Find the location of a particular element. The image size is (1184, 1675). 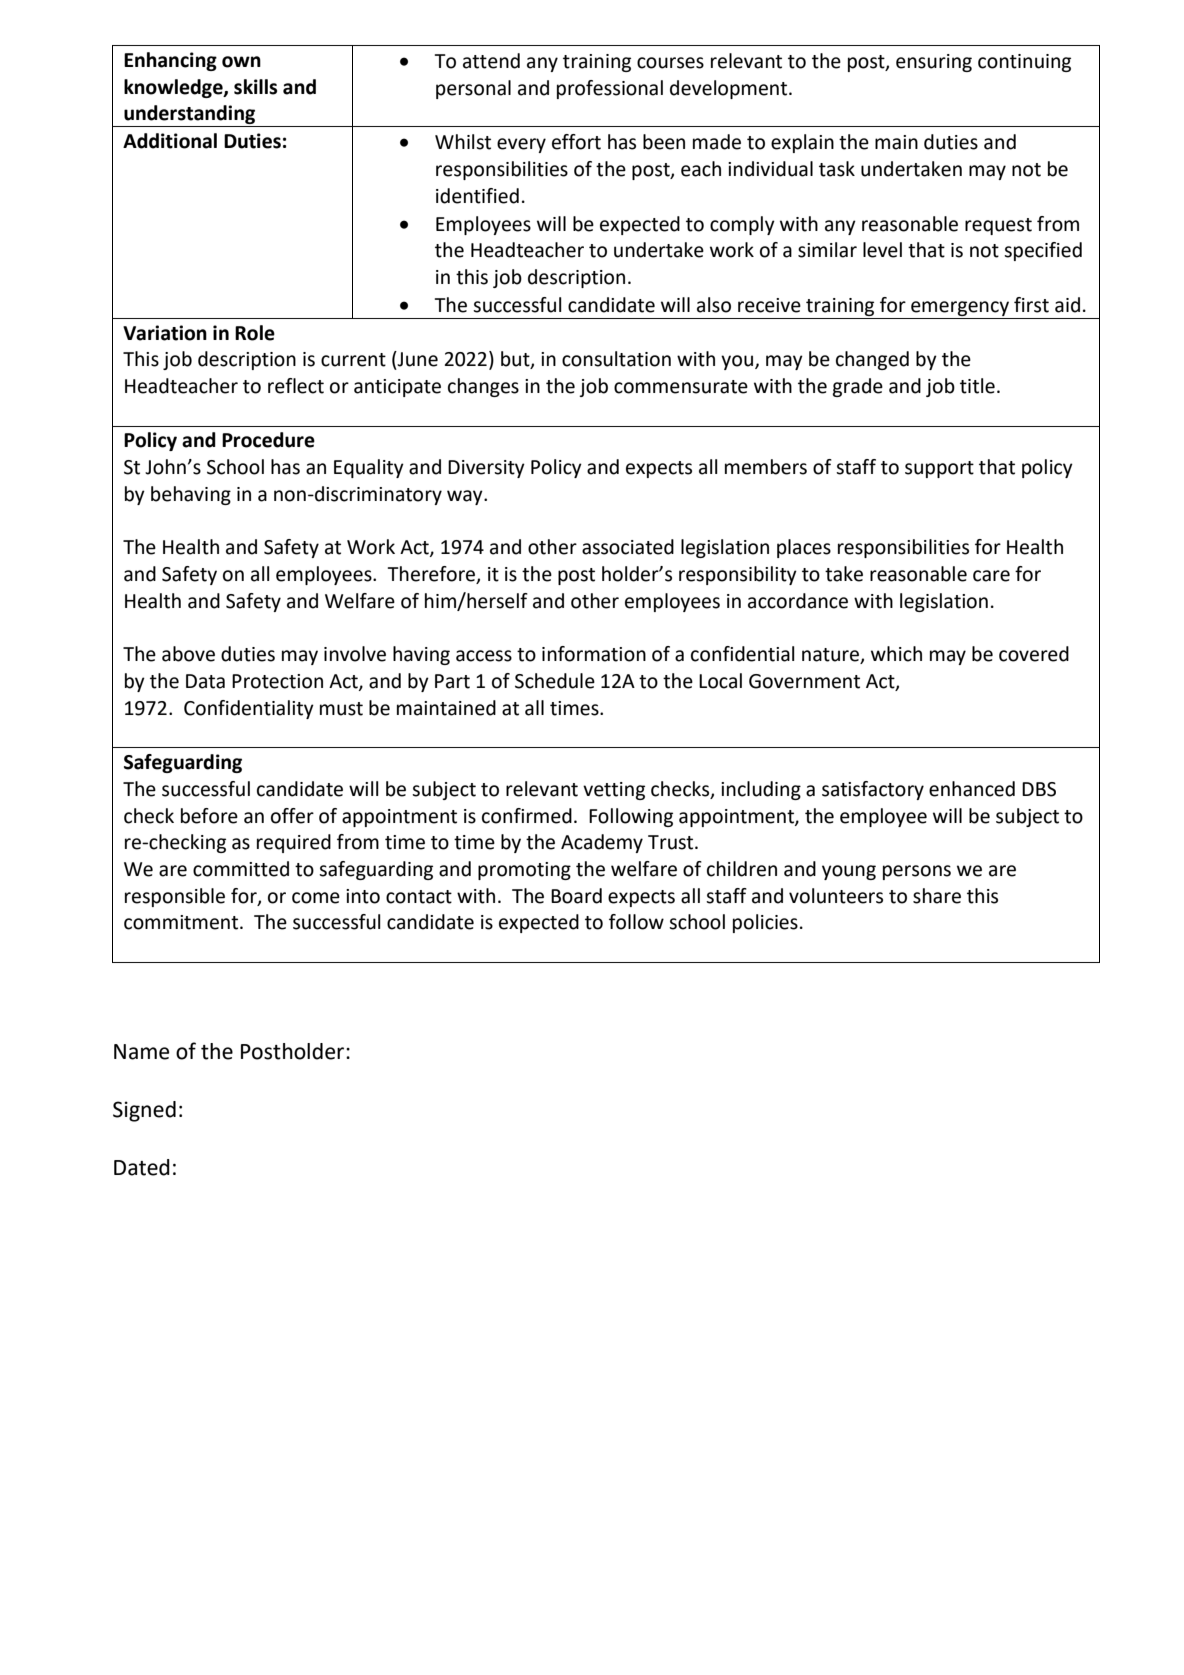

commensurate is located at coordinates (681, 387).
